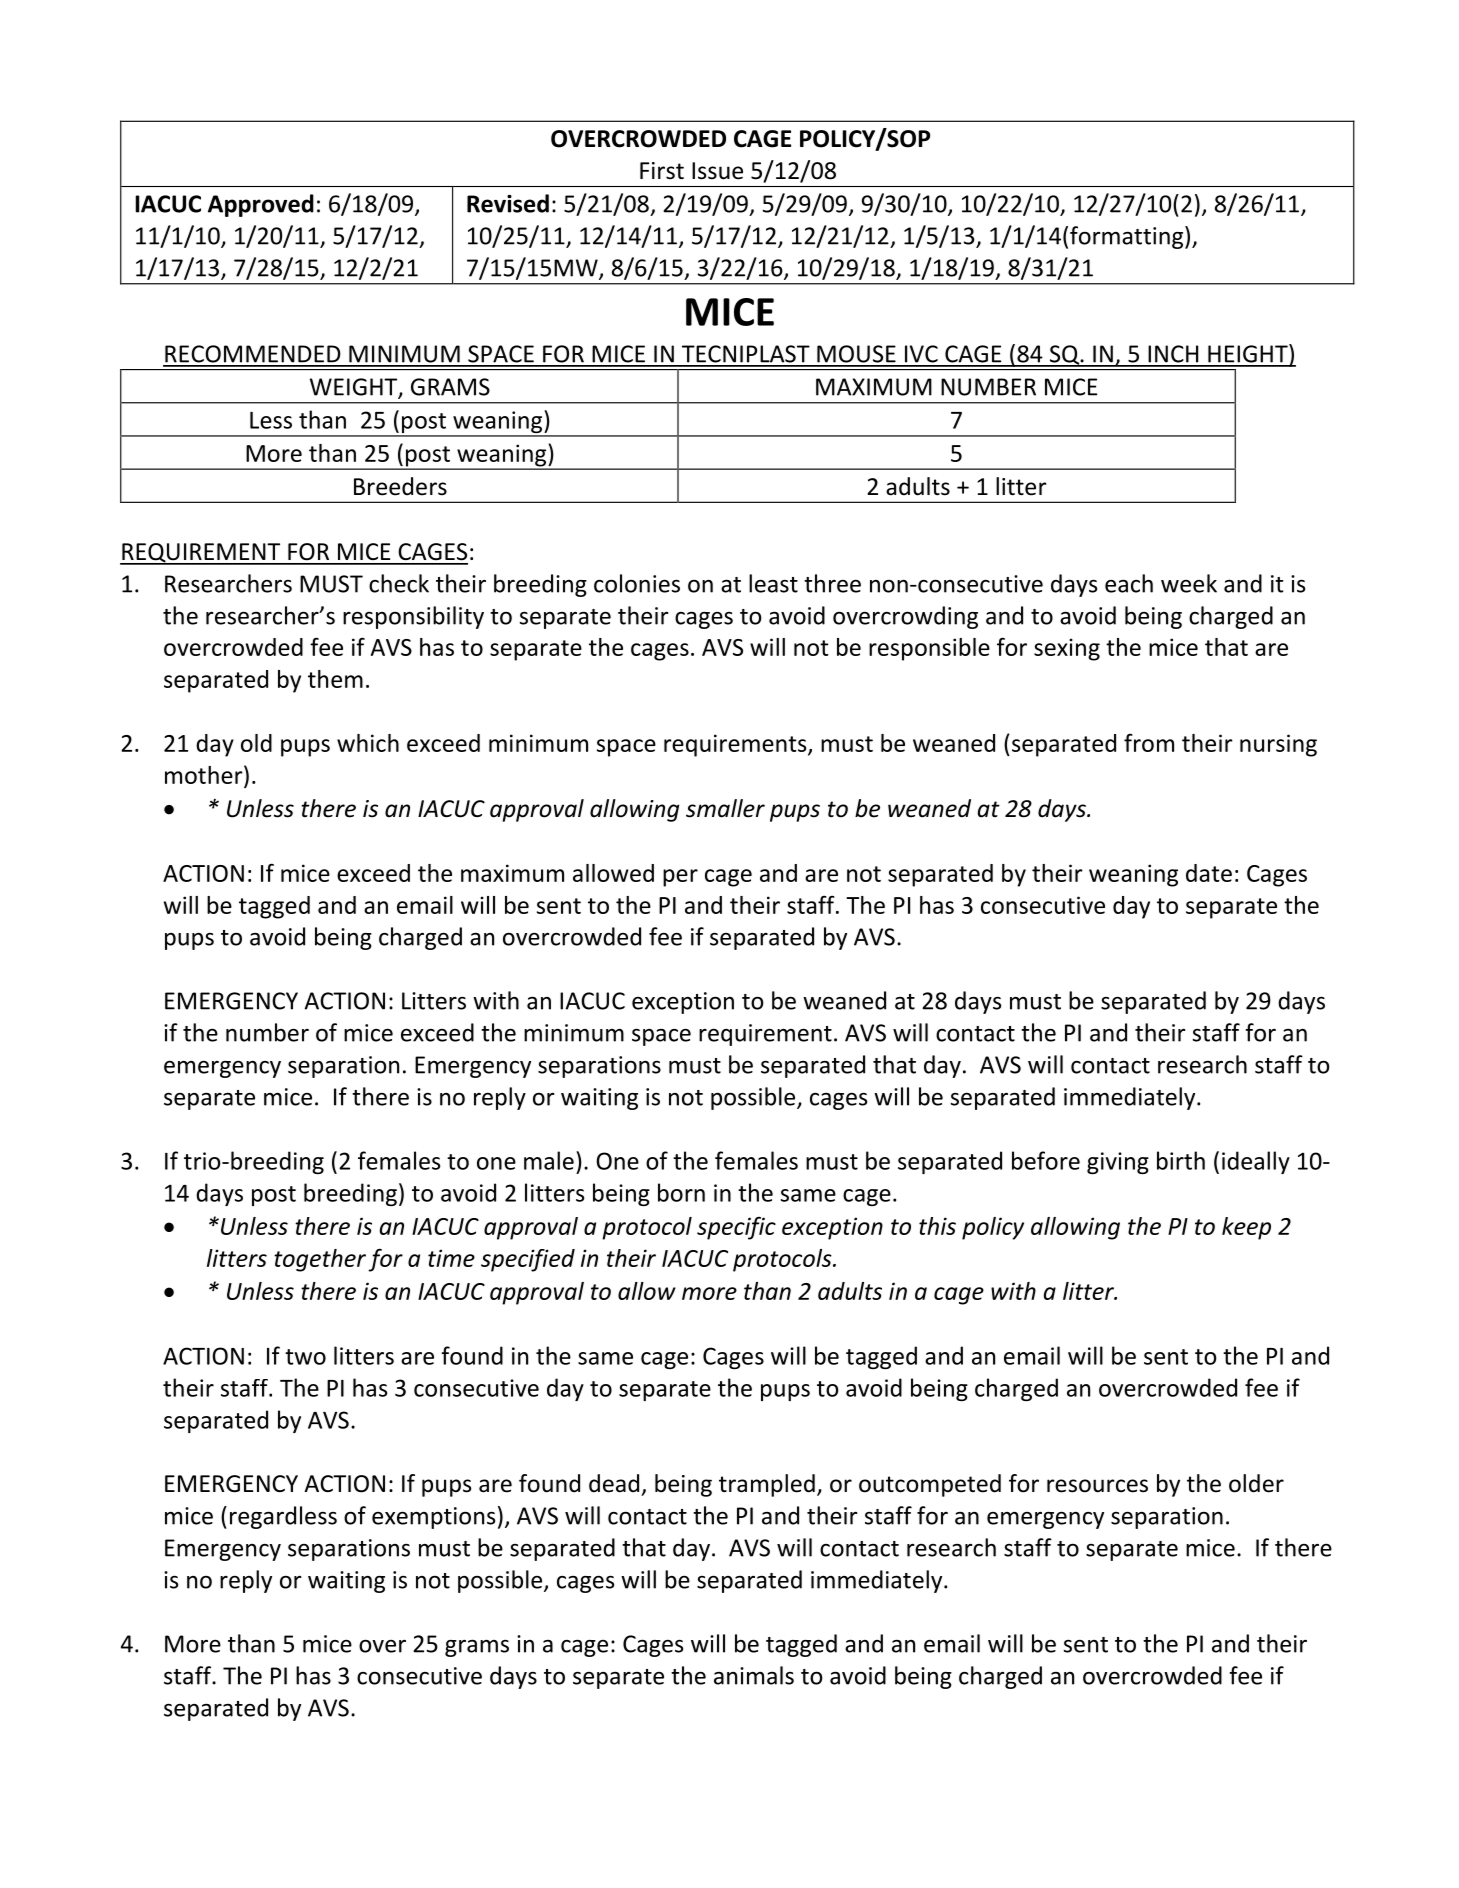 The image size is (1459, 1888). What do you see at coordinates (1209, 873) in the screenshot?
I see `date` at bounding box center [1209, 873].
